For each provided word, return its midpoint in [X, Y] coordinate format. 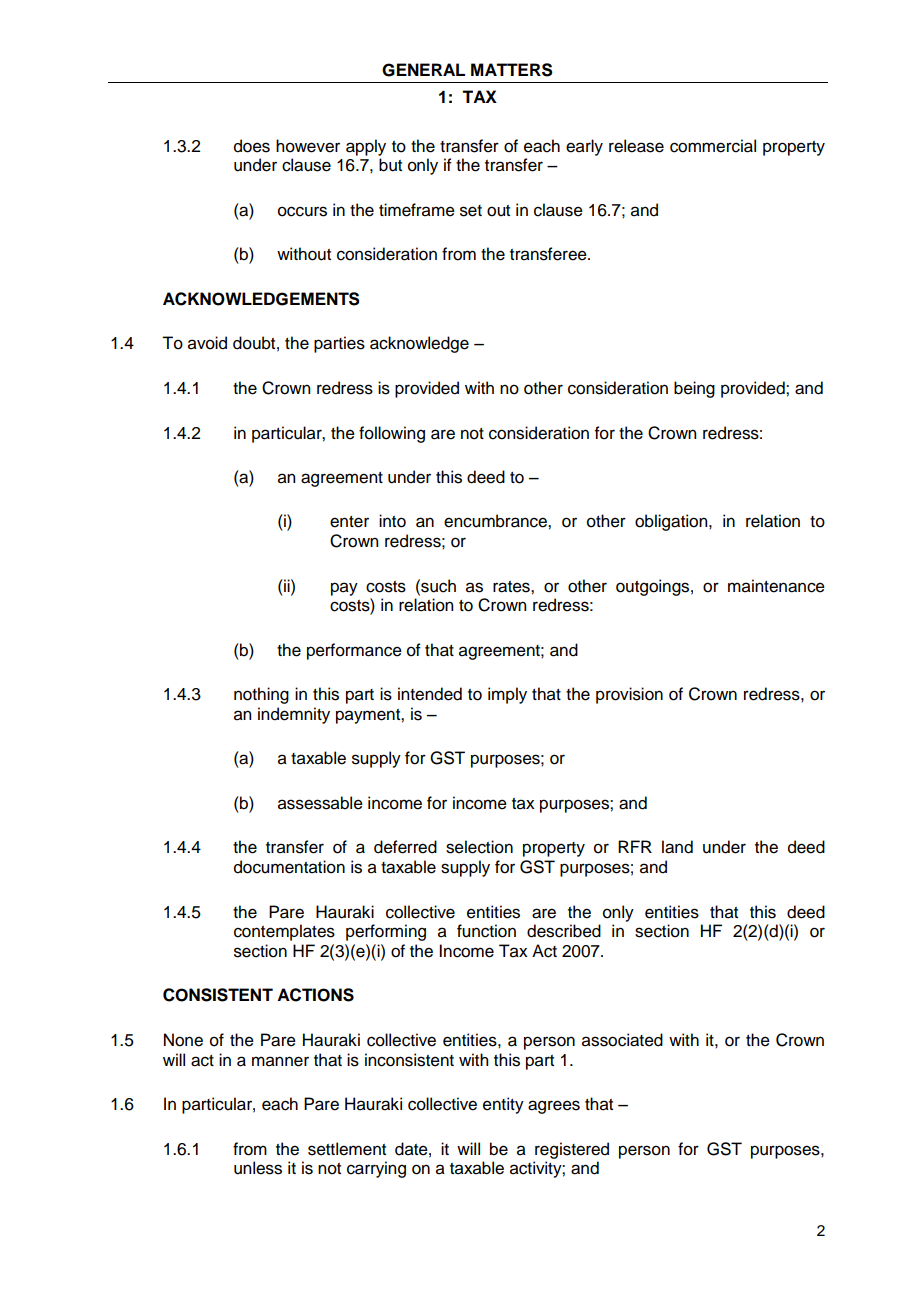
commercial [713, 146]
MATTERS [512, 70]
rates [512, 587]
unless [258, 1168]
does [252, 146]
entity [503, 1105]
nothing [261, 695]
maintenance [776, 586]
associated [622, 1040]
